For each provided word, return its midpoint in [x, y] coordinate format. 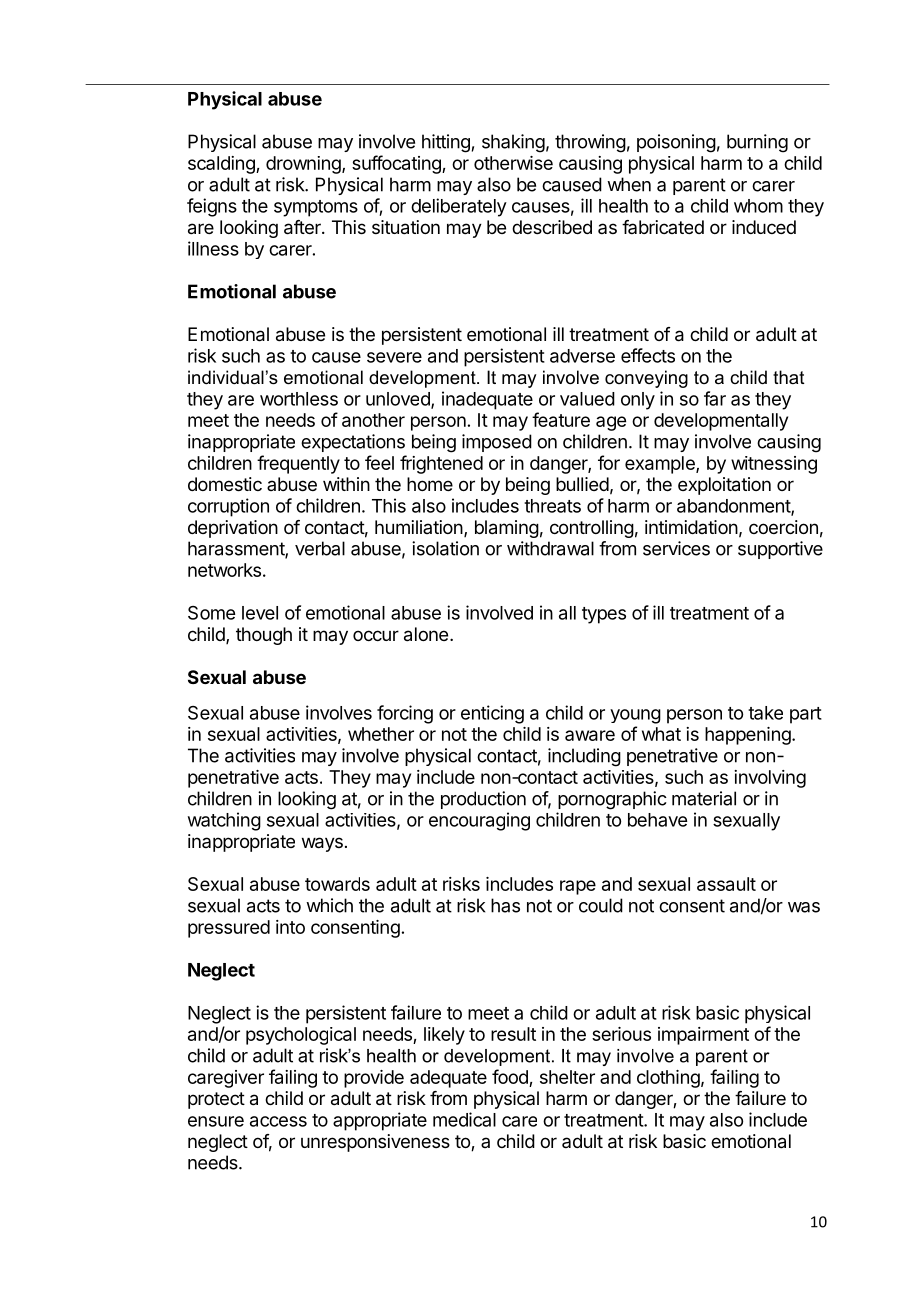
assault [726, 884]
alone [426, 634]
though [264, 636]
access [278, 1121]
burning [757, 143]
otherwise [513, 163]
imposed [497, 443]
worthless [299, 399]
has [505, 905]
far [715, 398]
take [765, 713]
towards [337, 884]
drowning [304, 165]
